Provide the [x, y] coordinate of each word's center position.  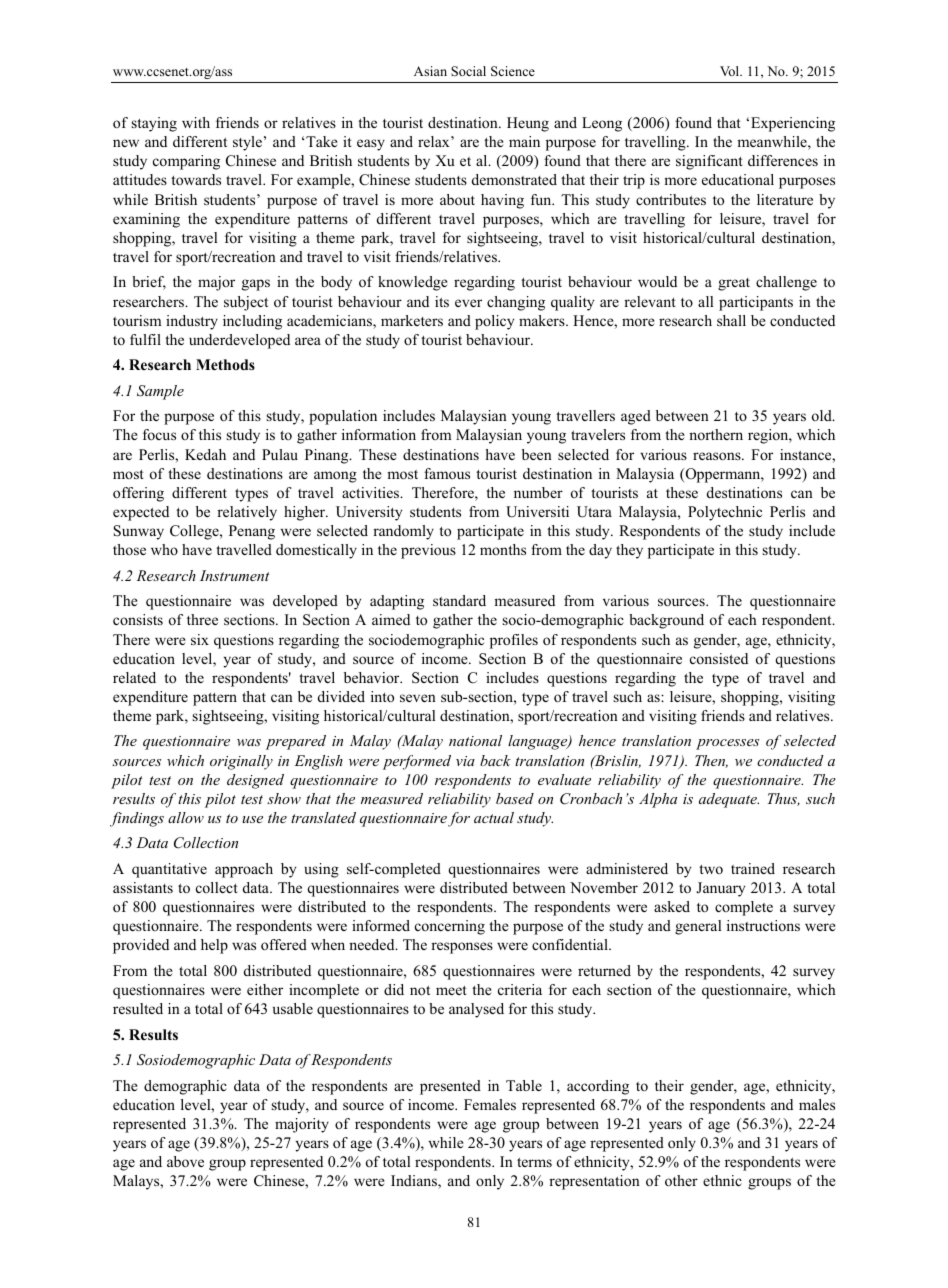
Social [468, 71]
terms [534, 1162]
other [681, 1180]
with [196, 122]
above [185, 1161]
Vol [731, 71]
